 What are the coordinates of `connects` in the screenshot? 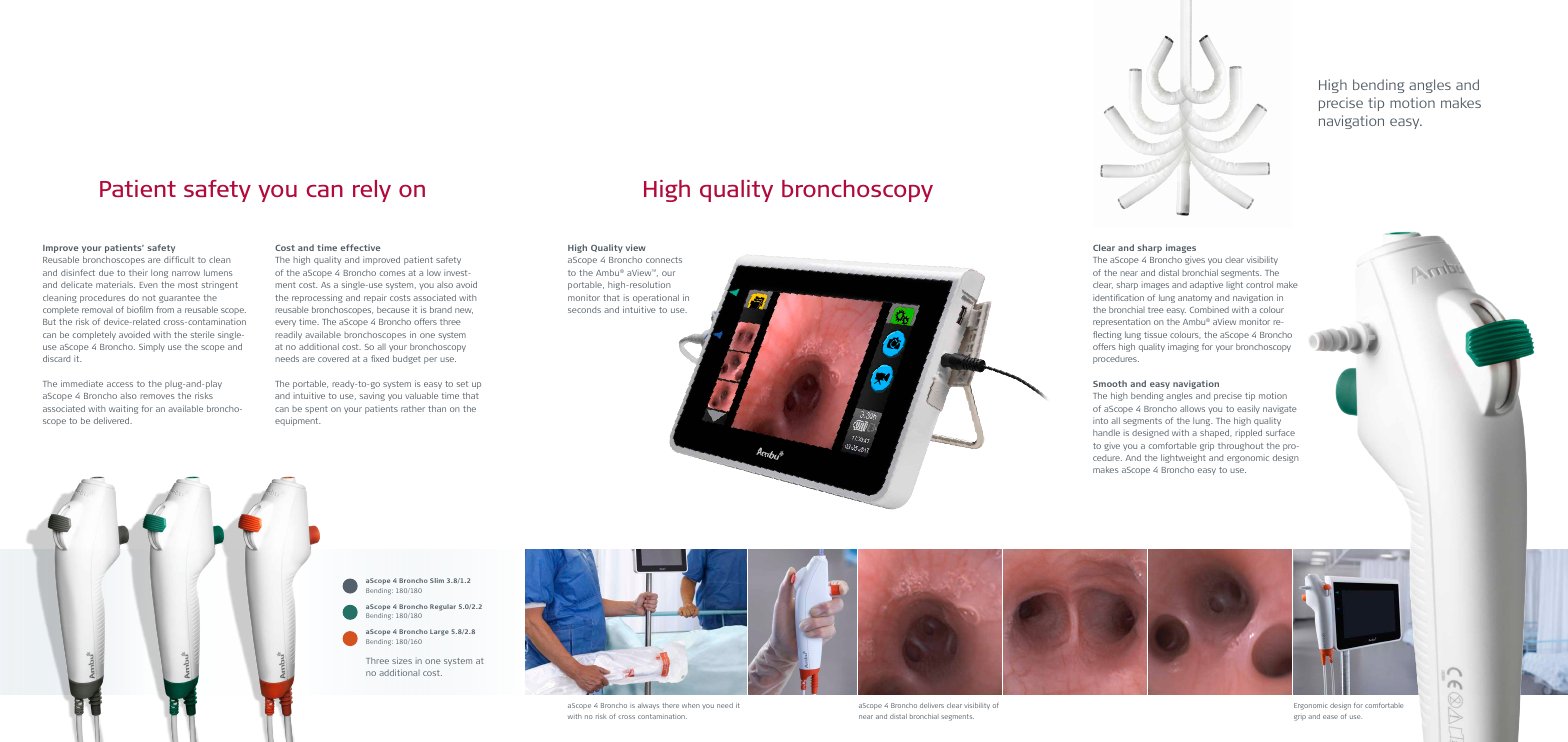 It's located at (664, 260).
